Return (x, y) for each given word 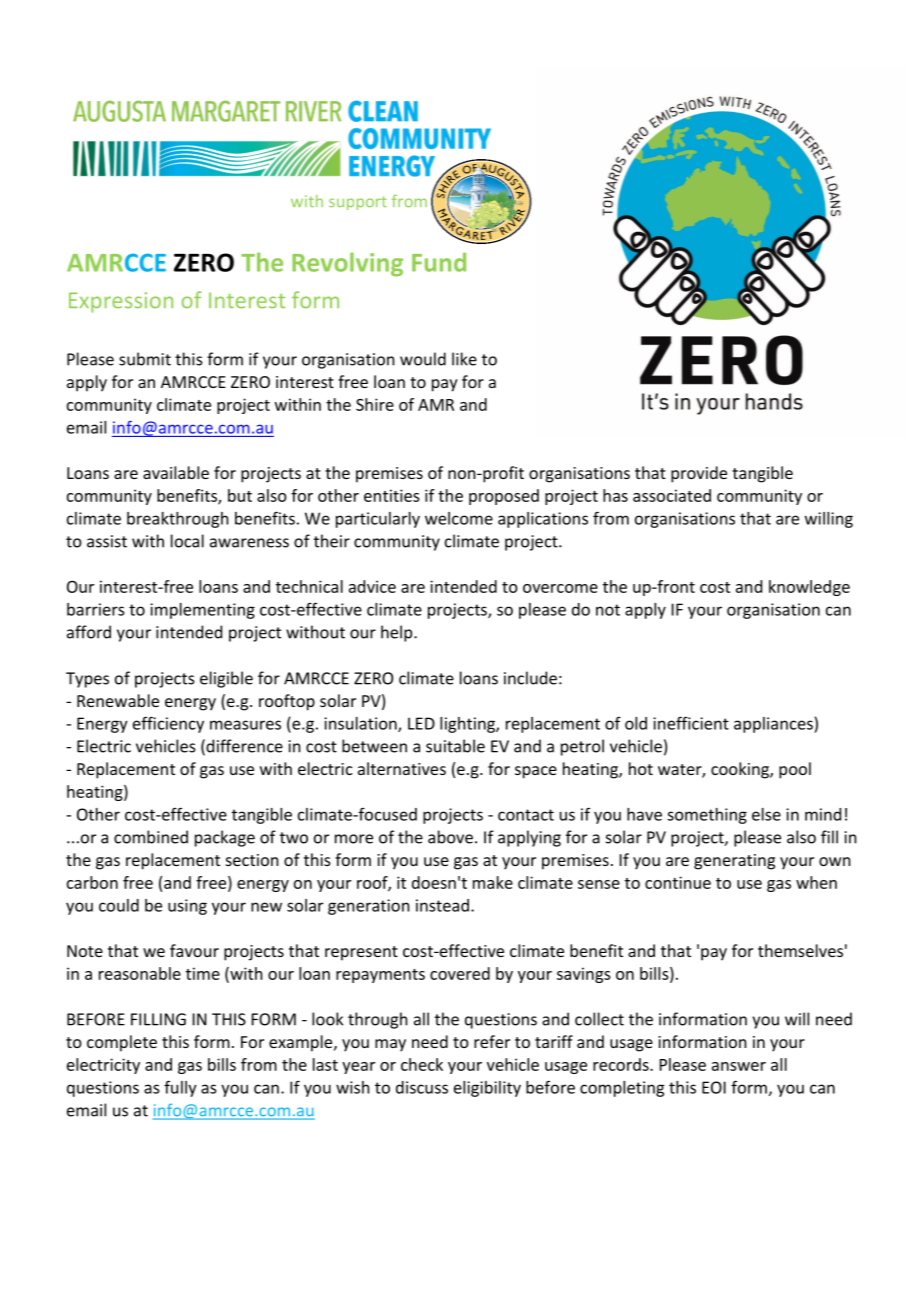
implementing (202, 611)
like (464, 359)
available (176, 472)
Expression (121, 302)
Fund (439, 262)
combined (151, 837)
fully (180, 1088)
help (398, 633)
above (450, 837)
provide (699, 474)
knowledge (809, 588)
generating (734, 862)
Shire (375, 404)
